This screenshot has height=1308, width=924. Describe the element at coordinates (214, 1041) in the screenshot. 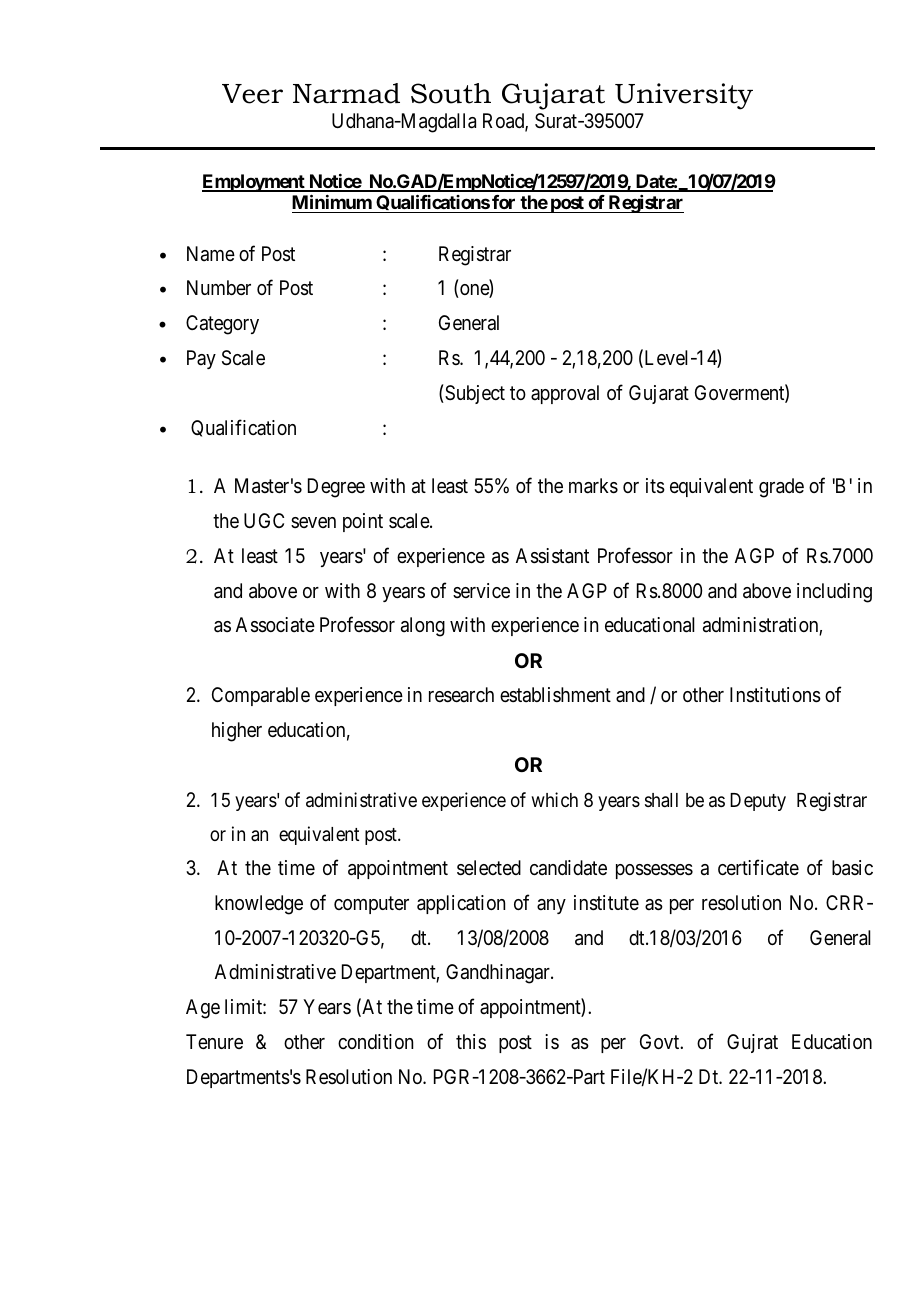

I see `Tenure` at that location.
